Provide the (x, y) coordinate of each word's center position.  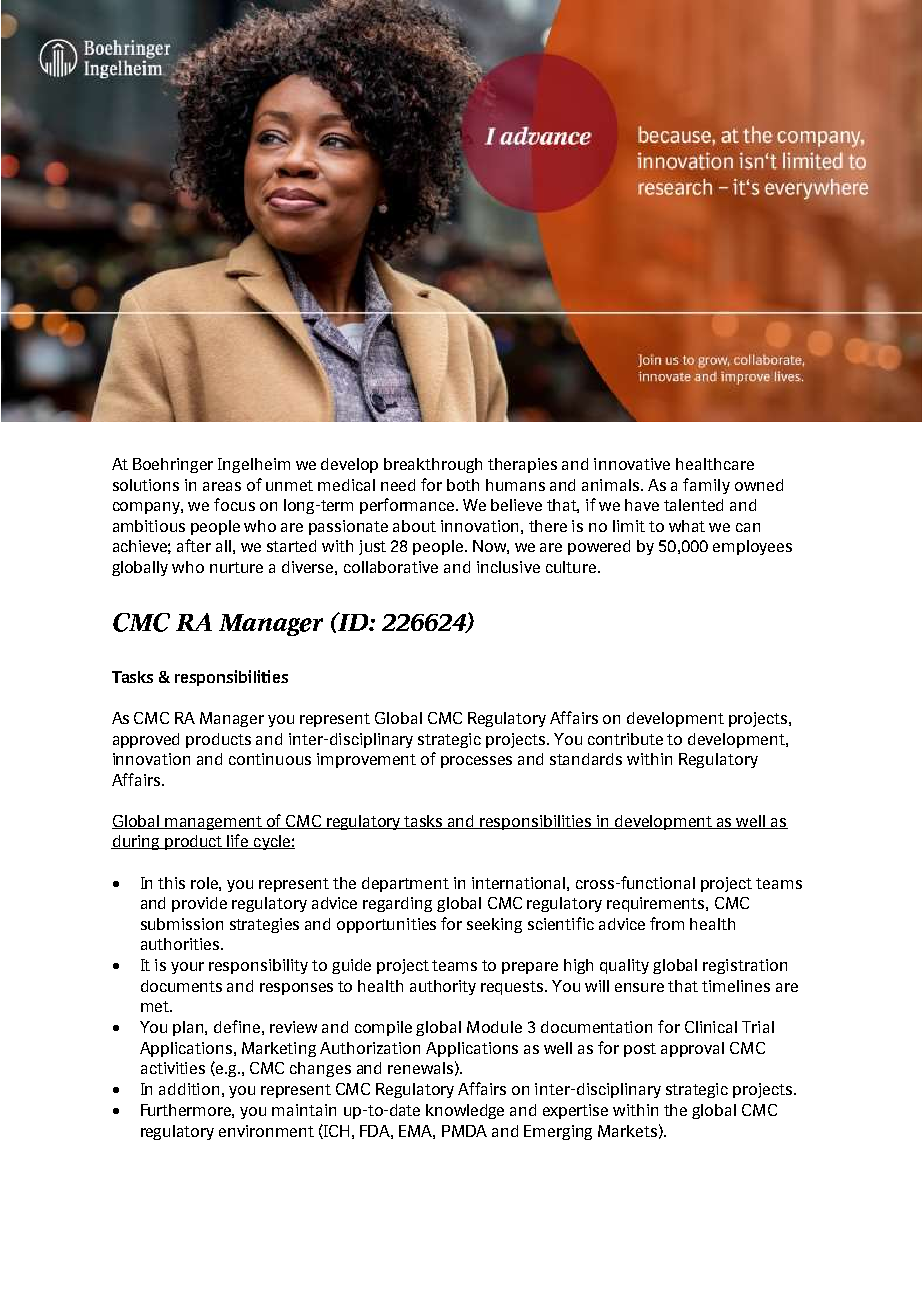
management (214, 823)
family (706, 486)
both (463, 485)
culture (571, 567)
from (667, 923)
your (187, 968)
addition (189, 1089)
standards (586, 759)
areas (222, 486)
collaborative (391, 567)
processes (476, 762)
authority (443, 987)
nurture (236, 567)
